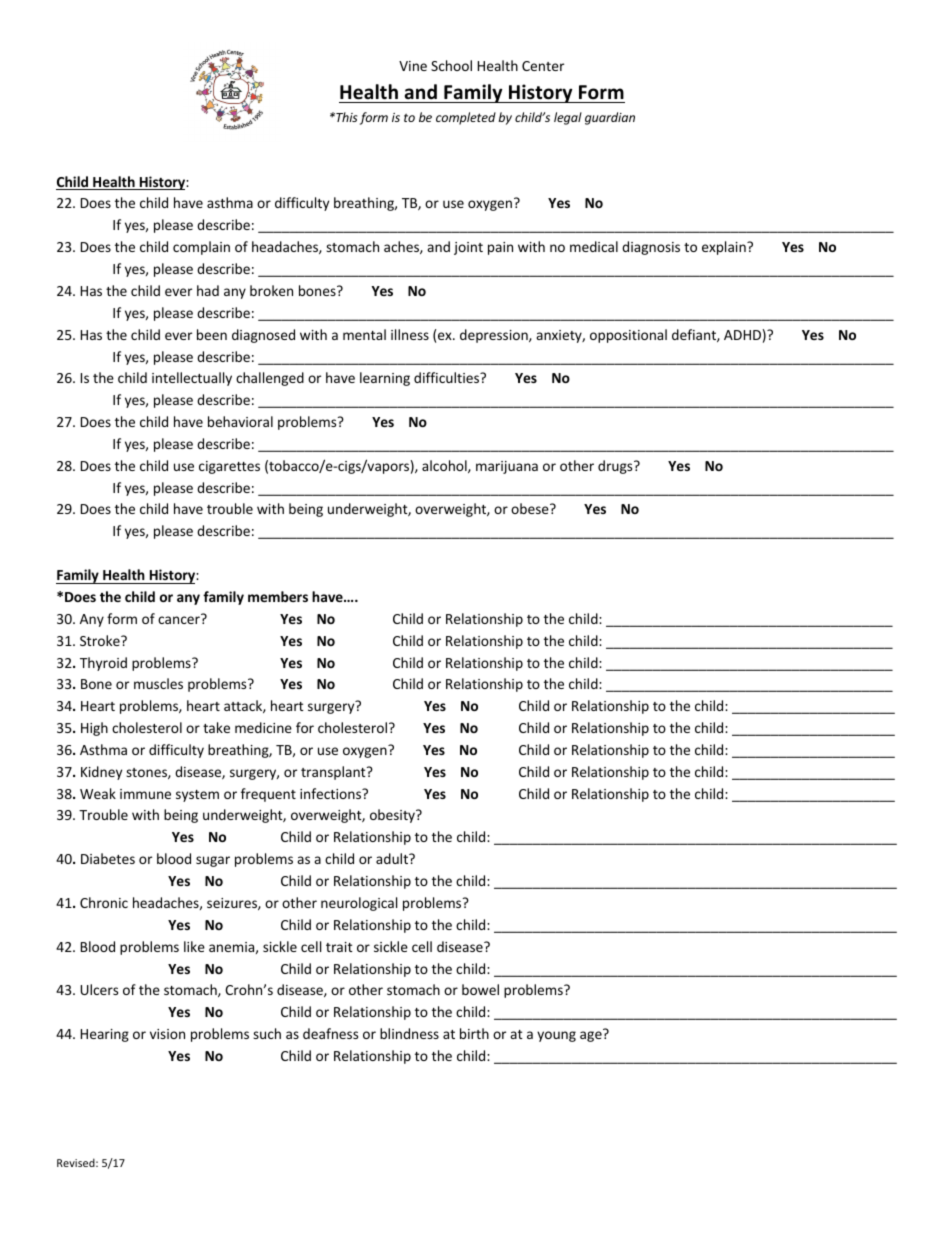 The image size is (952, 1233). Describe the element at coordinates (445, 466) in the screenshot. I see `alcohol` at that location.
